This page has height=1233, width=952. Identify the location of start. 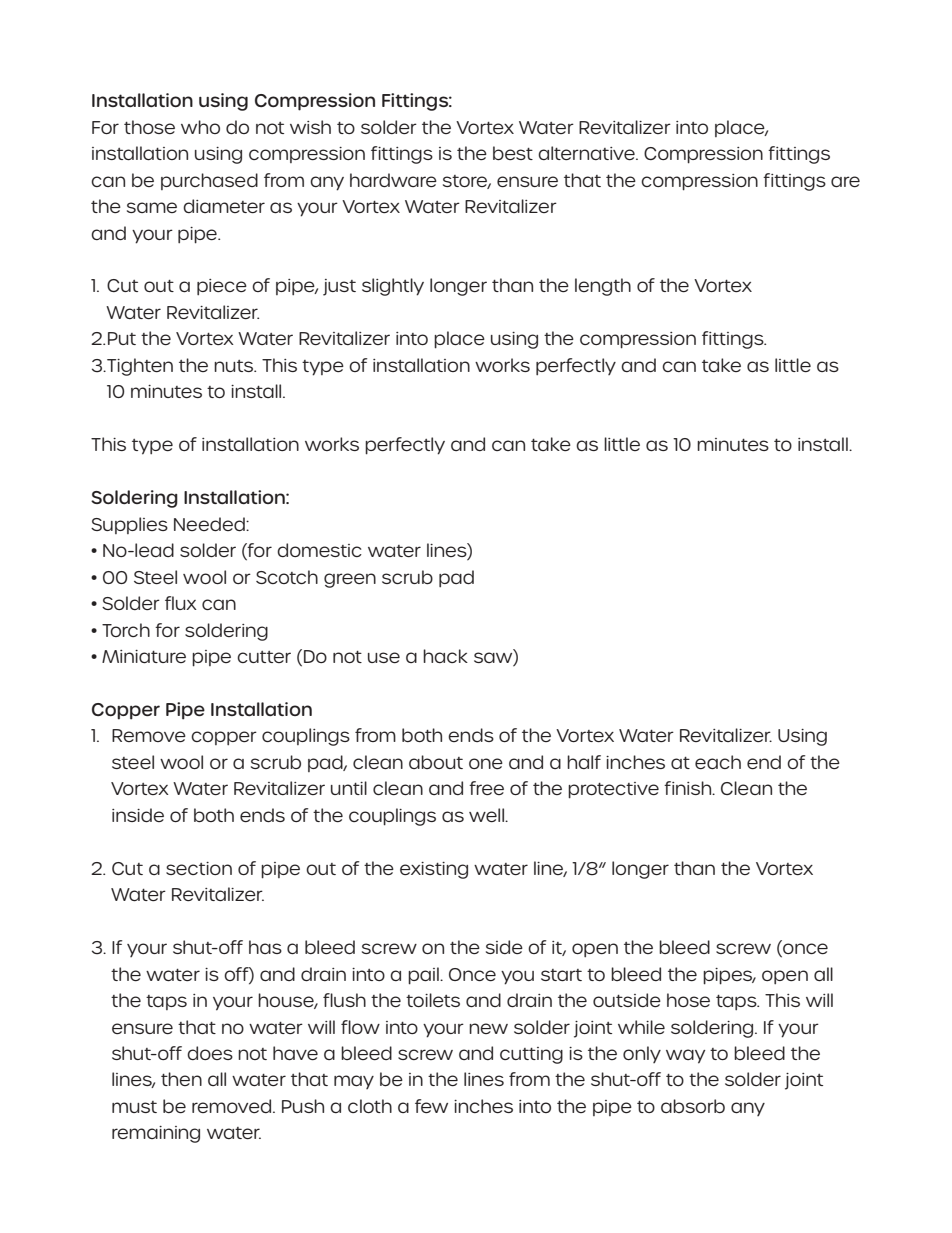
(561, 975).
